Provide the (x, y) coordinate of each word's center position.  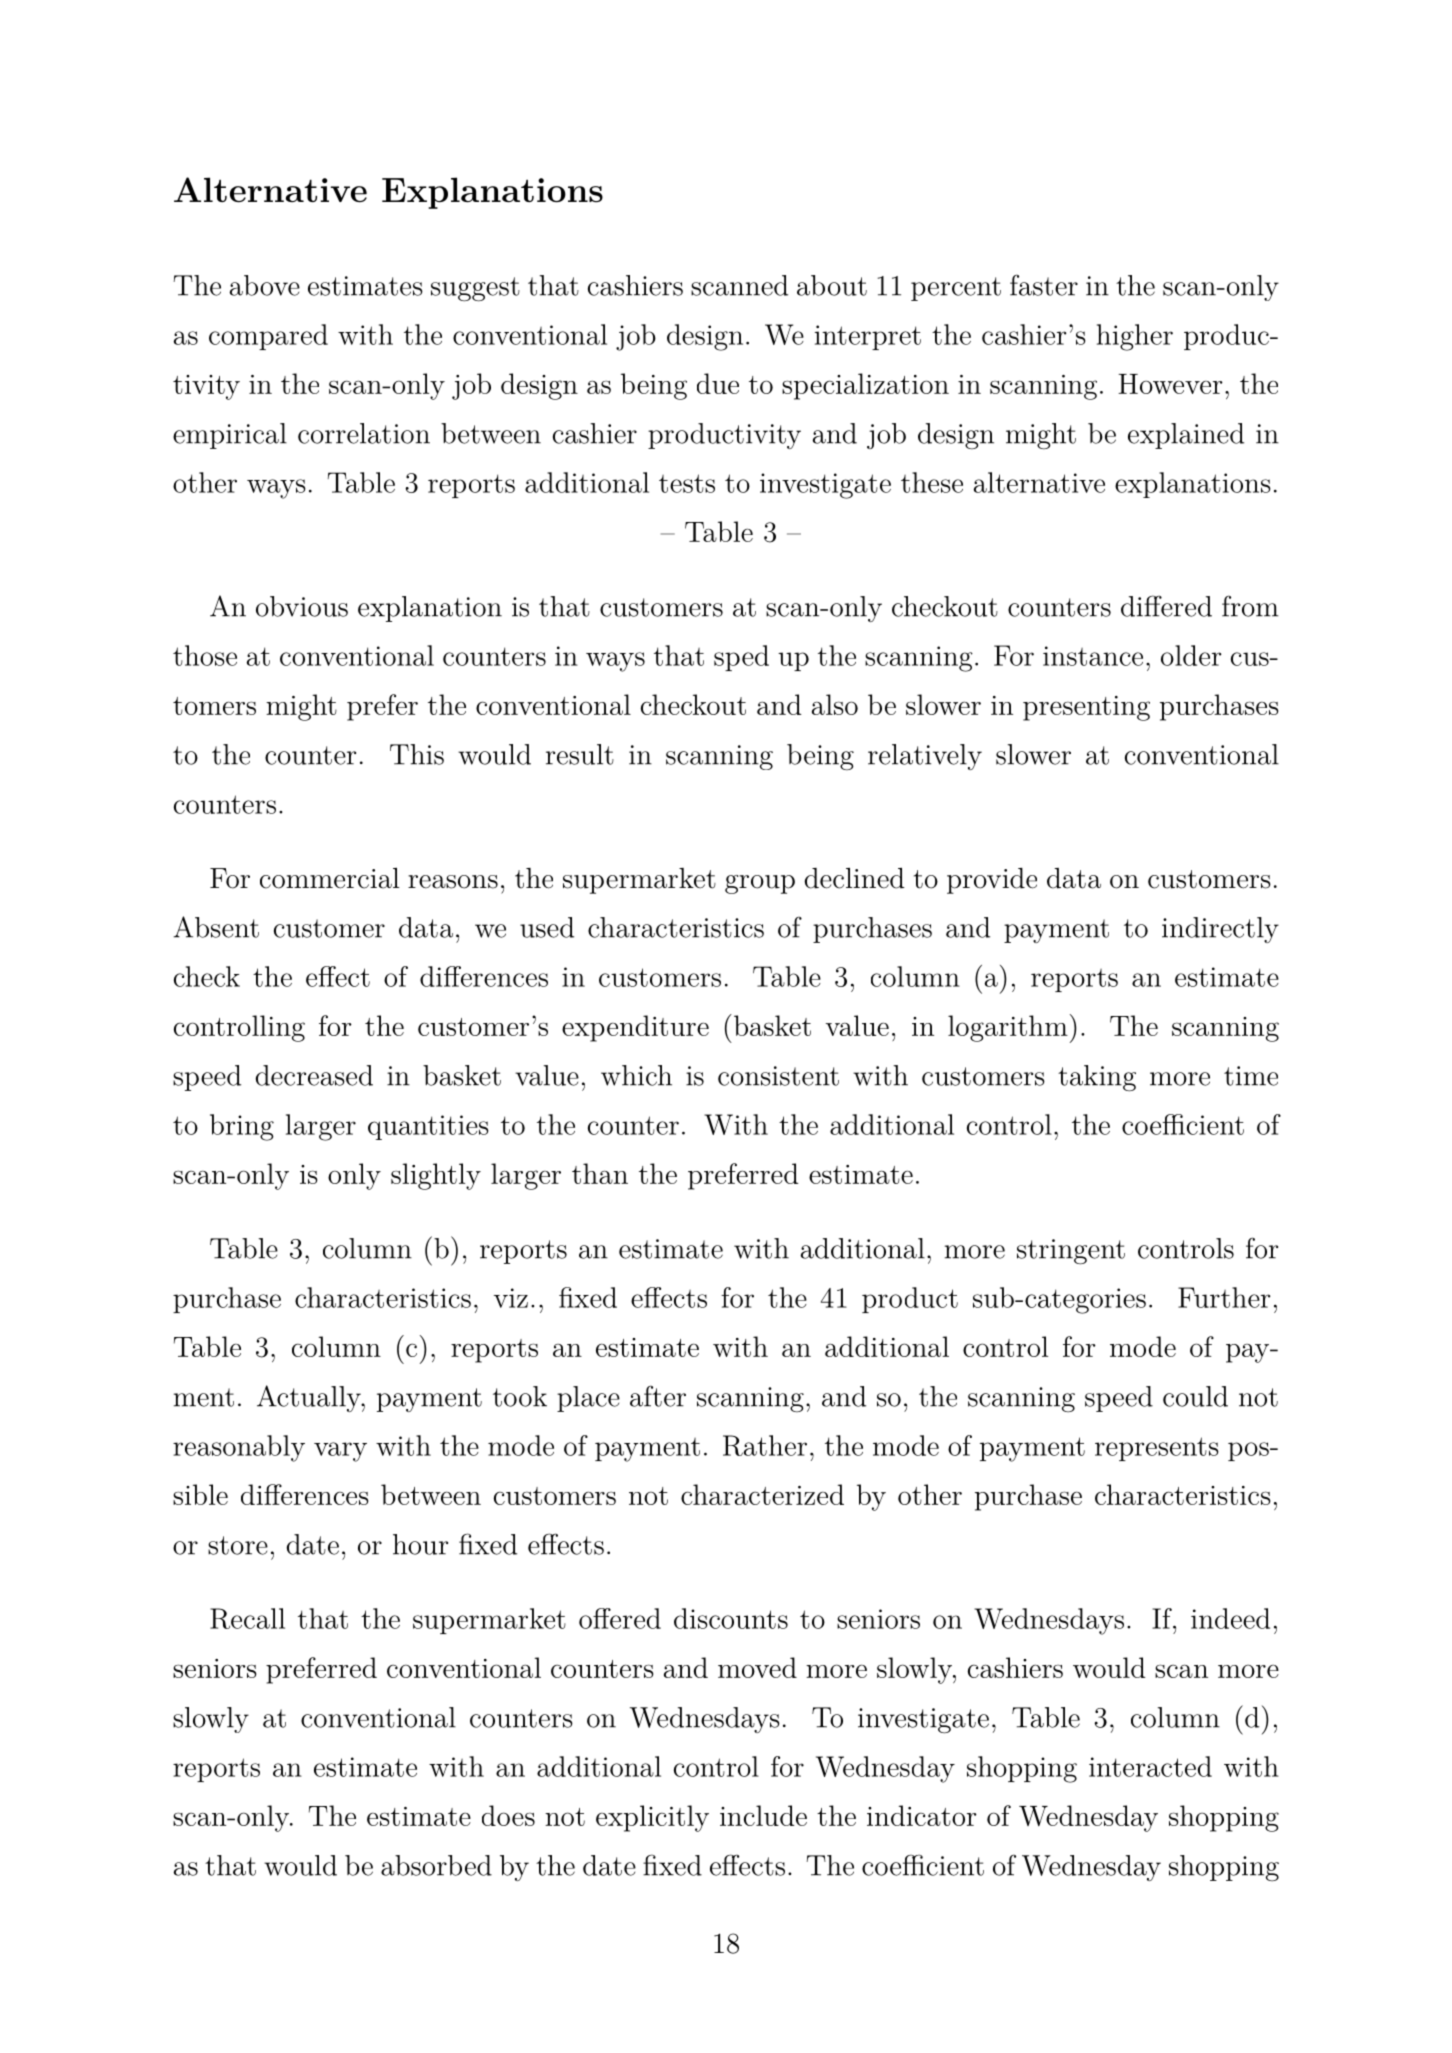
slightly (436, 1176)
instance (1093, 656)
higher (1135, 337)
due (718, 383)
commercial (330, 878)
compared (268, 337)
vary (340, 1452)
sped (741, 658)
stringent (1071, 1252)
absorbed (436, 1865)
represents (1157, 1449)
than (600, 1173)
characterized (762, 1494)
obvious (302, 606)
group (760, 884)
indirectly (1220, 930)
